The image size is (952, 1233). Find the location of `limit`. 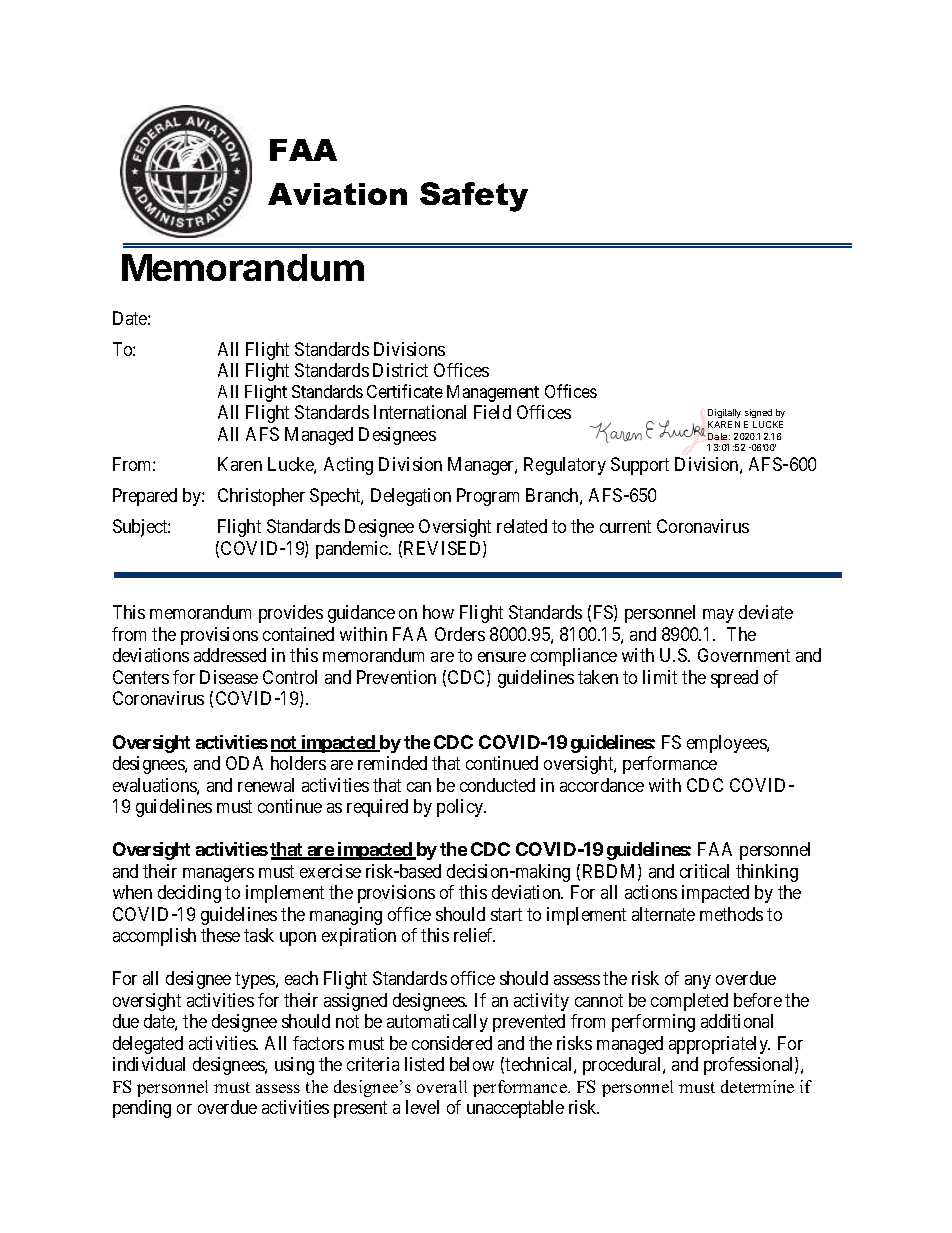

limit is located at coordinates (660, 677).
